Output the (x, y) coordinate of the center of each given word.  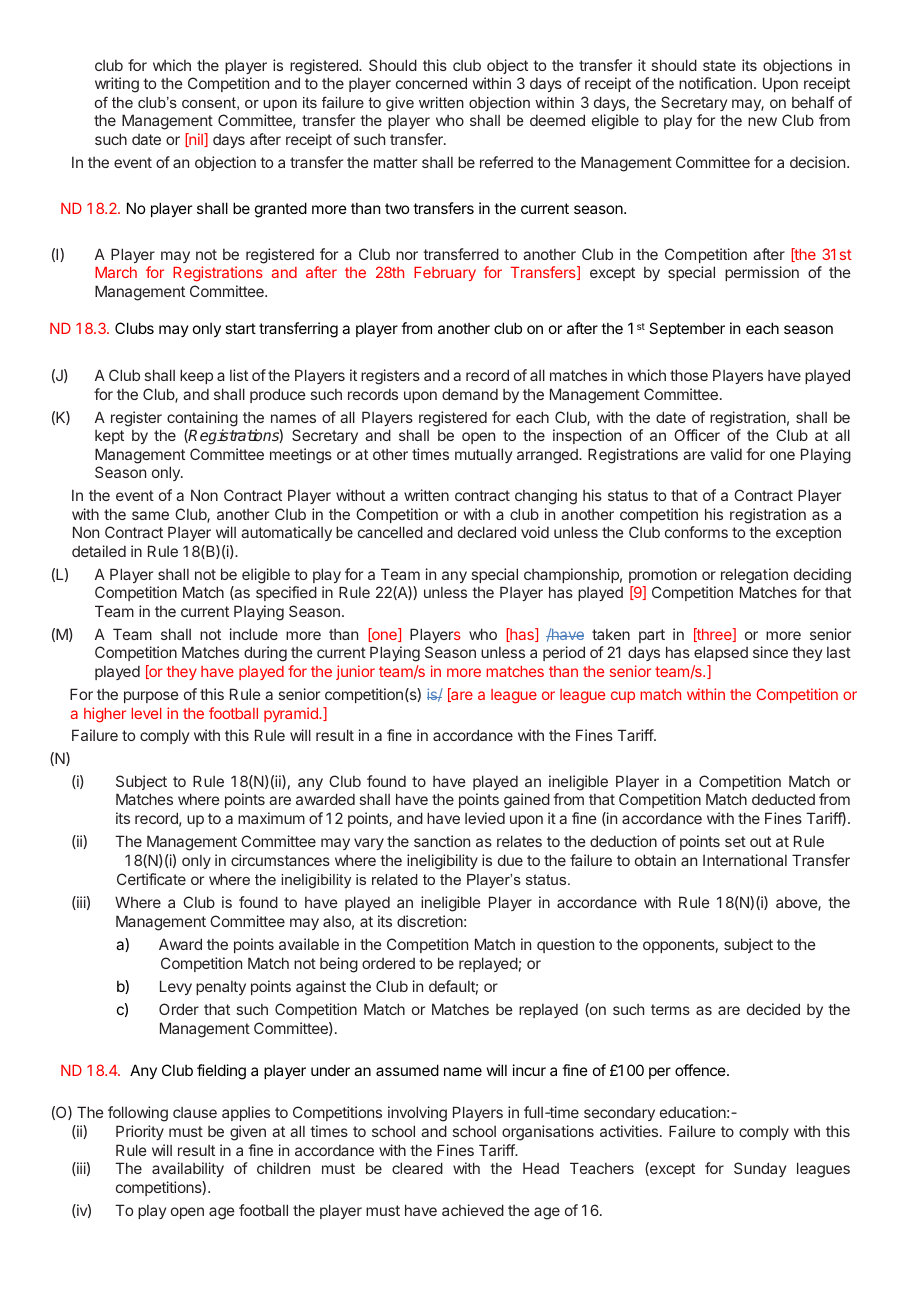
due (510, 860)
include (254, 634)
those (689, 375)
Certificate (151, 879)
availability (188, 1169)
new (762, 121)
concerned (431, 83)
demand (470, 394)
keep (196, 376)
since (770, 652)
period (564, 653)
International (745, 860)
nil (196, 140)
